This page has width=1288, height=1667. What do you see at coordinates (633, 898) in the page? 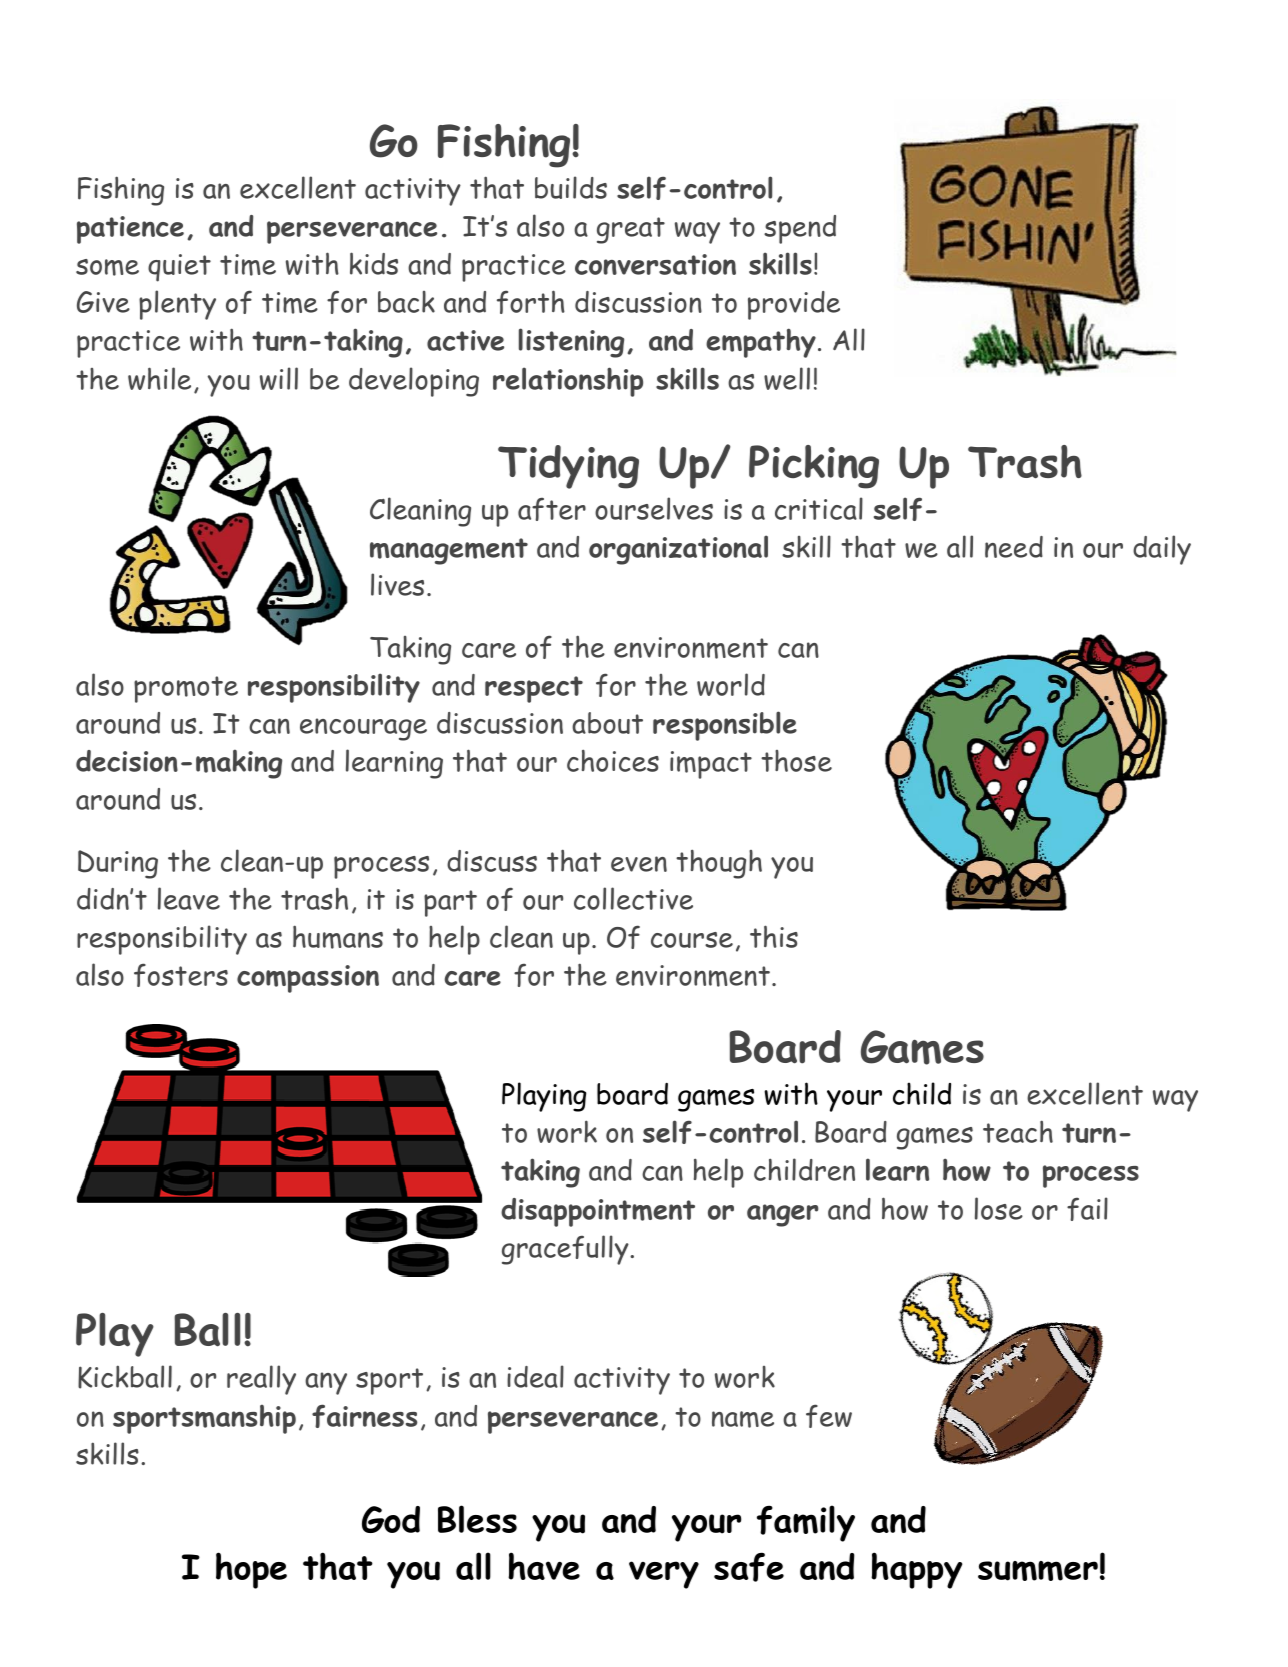
I see `collective` at bounding box center [633, 898].
